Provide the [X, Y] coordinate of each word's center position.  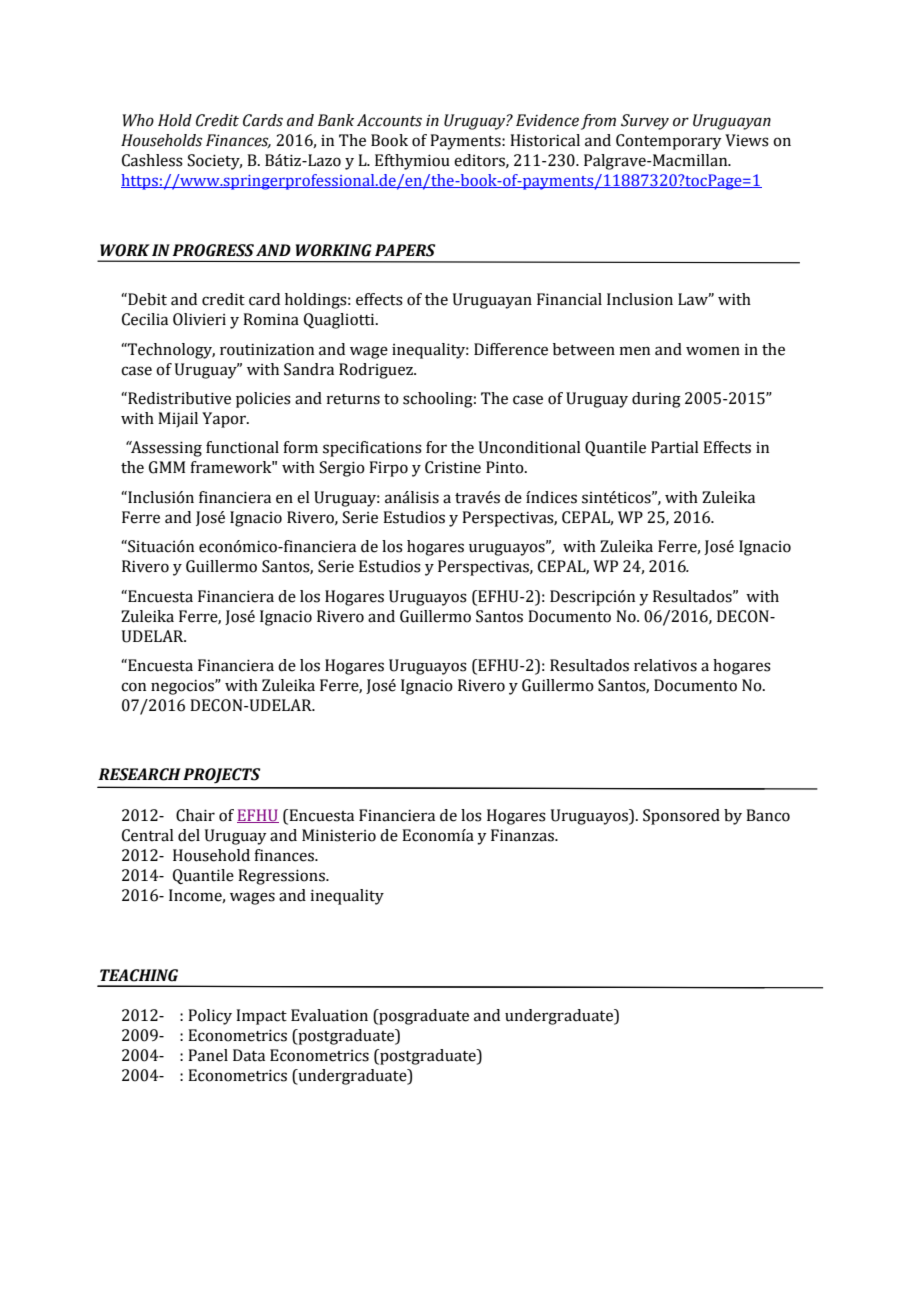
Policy [210, 1017]
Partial [674, 447]
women [713, 351]
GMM [167, 467]
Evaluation [329, 1015]
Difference [511, 349]
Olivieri [199, 319]
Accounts [389, 120]
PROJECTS [221, 775]
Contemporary [669, 142]
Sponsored [681, 817]
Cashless [152, 160]
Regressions [282, 877]
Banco [768, 815]
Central [147, 835]
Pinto [506, 467]
